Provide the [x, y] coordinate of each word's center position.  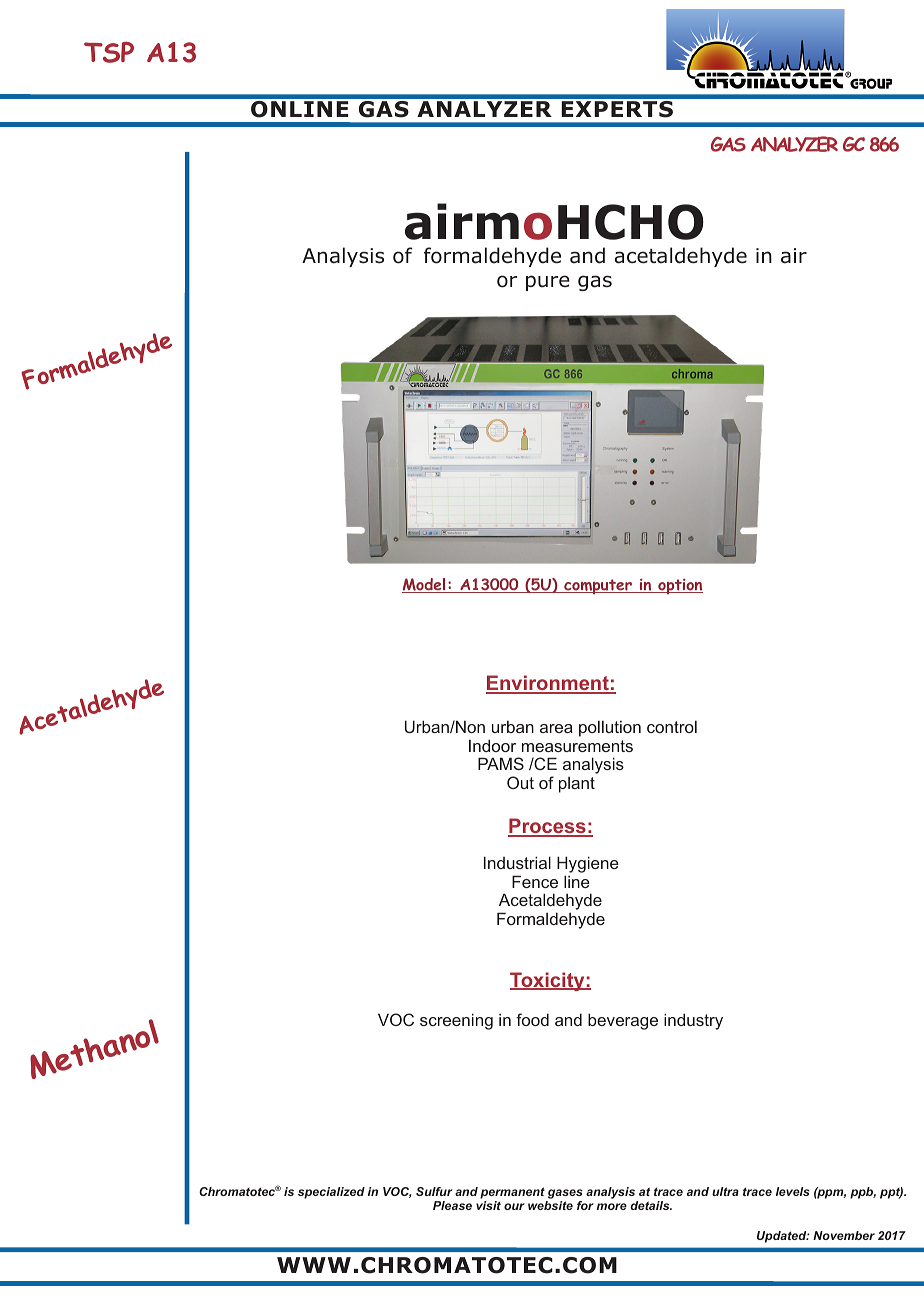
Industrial [517, 862]
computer [598, 587]
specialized [331, 1193]
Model [425, 585]
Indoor [492, 745]
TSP [109, 52]
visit [488, 1205]
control [672, 727]
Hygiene [588, 866]
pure [548, 283]
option [679, 586]
